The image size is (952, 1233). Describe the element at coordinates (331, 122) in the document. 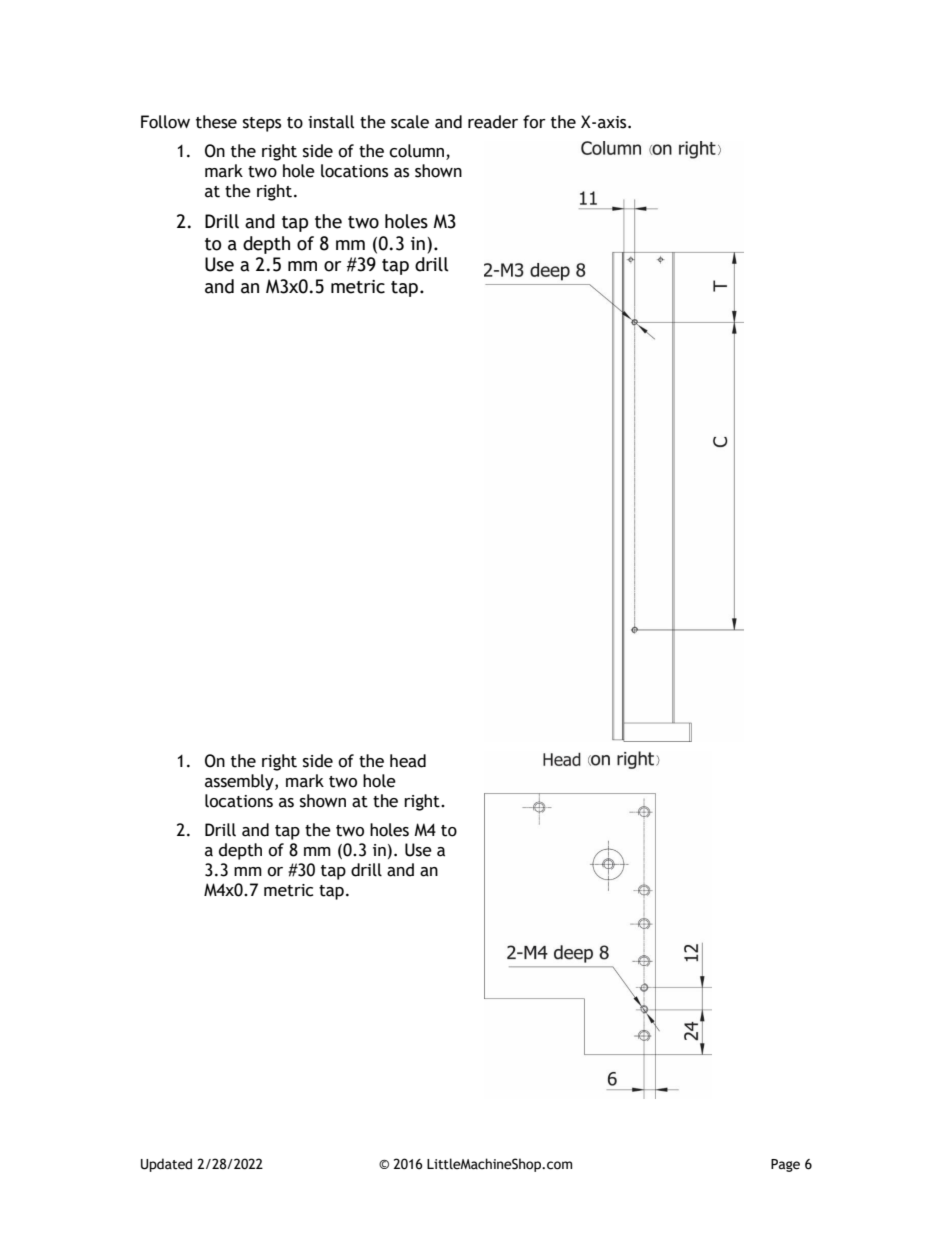

I see `install` at that location.
